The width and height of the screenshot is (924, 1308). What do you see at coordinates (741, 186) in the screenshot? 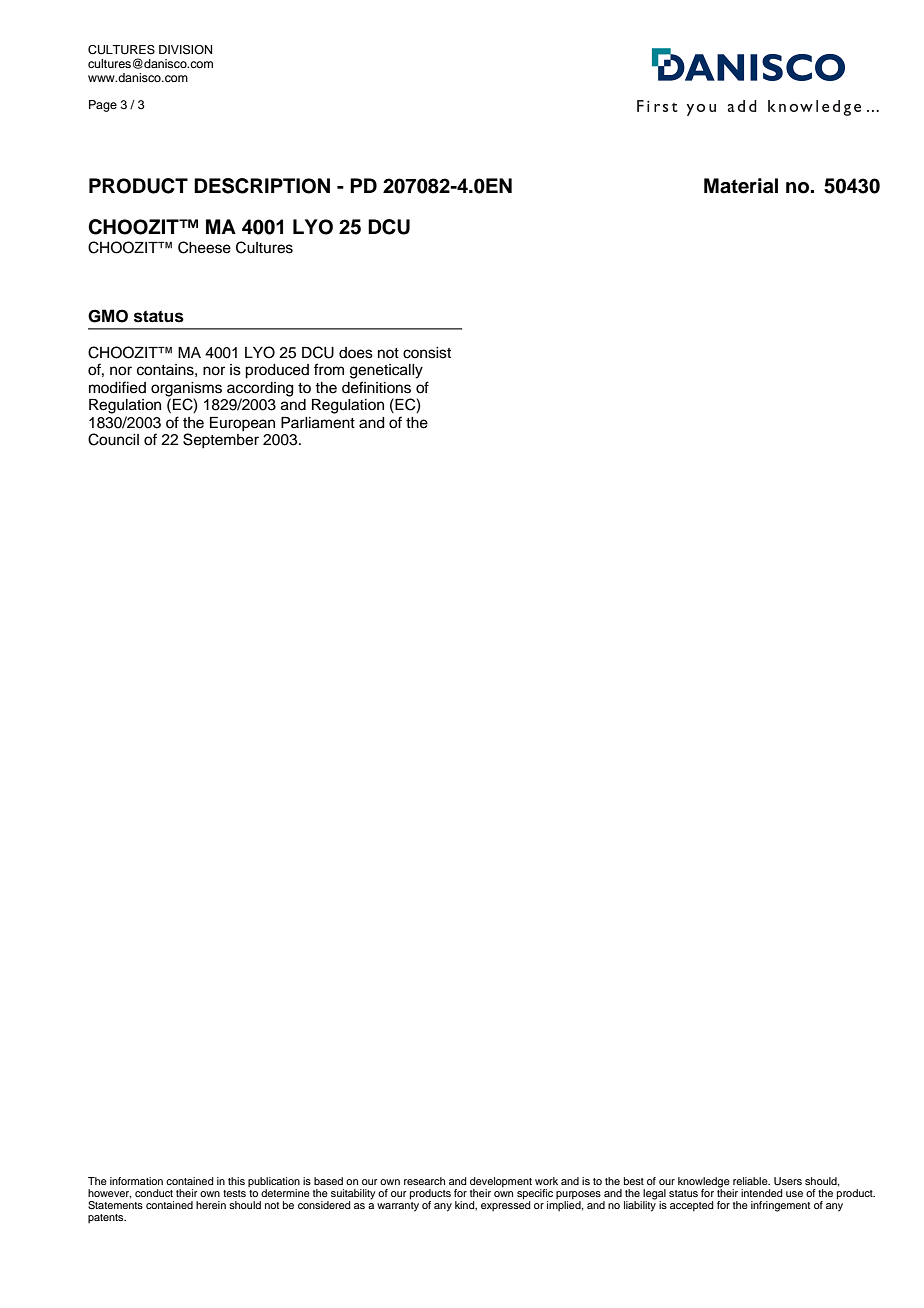
I see `Material` at bounding box center [741, 186].
